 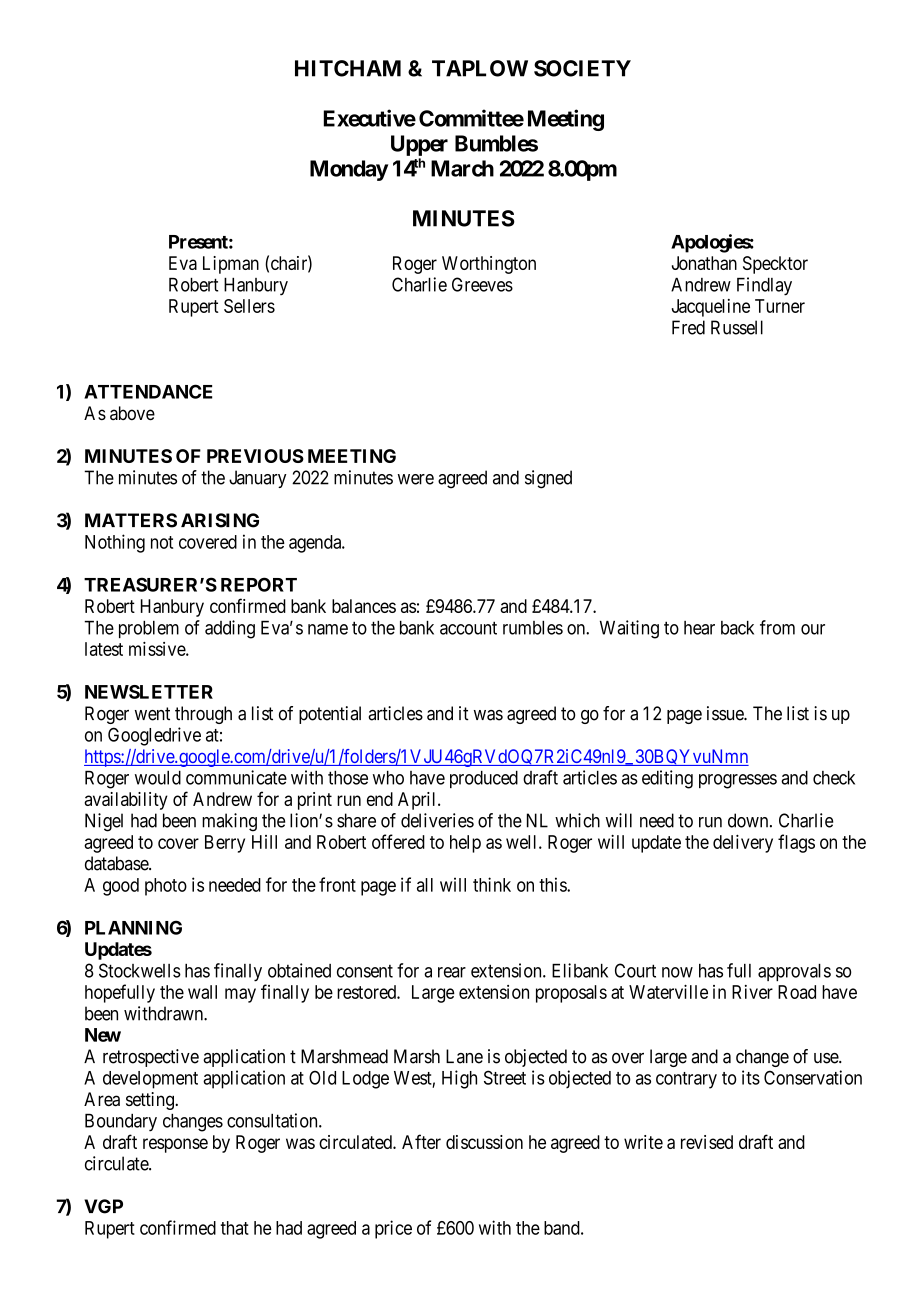 I want to click on back, so click(x=737, y=628).
